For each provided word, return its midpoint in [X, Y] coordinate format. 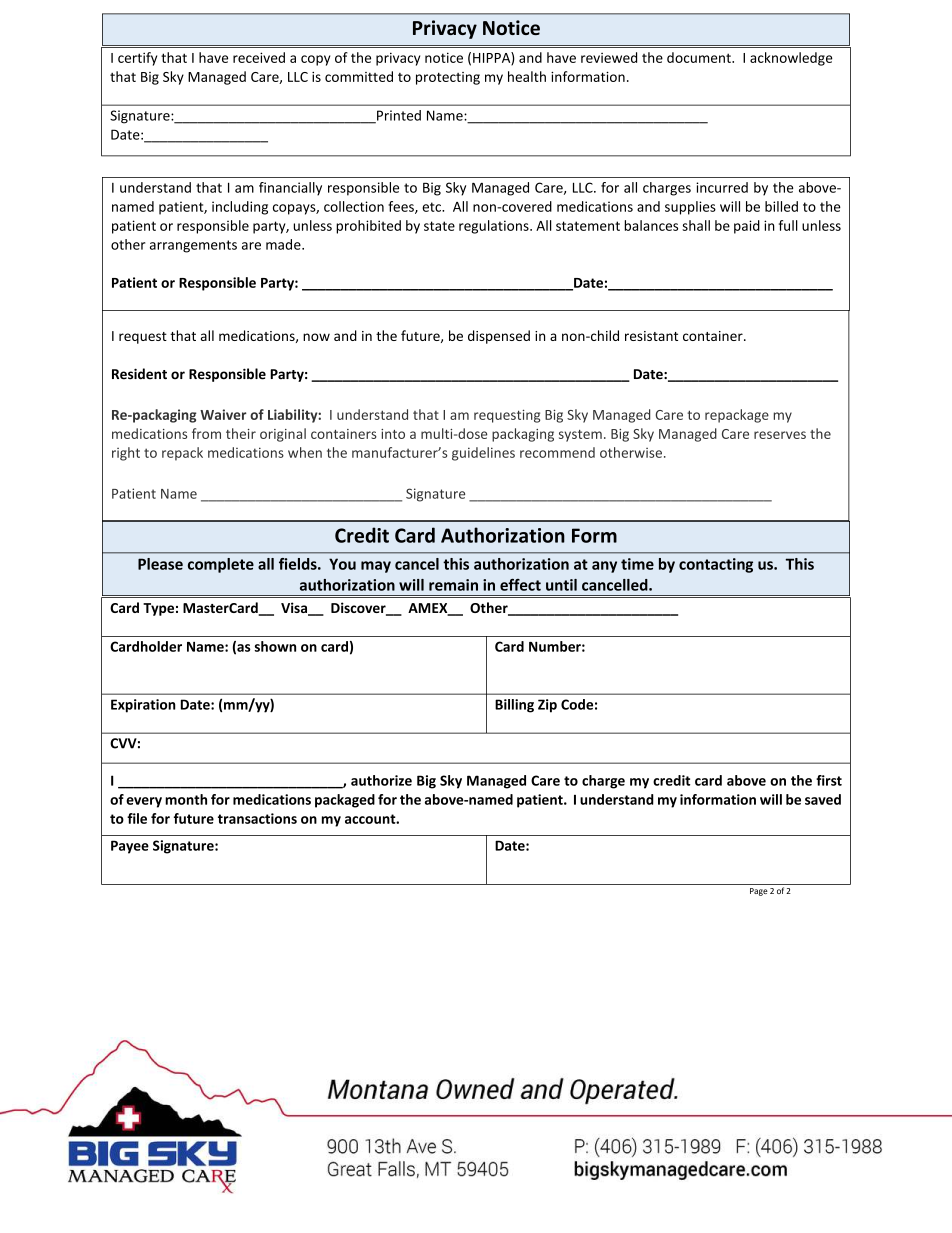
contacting [716, 565]
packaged [345, 801]
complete [221, 565]
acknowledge [791, 59]
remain [453, 585]
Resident [139, 374]
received [259, 57]
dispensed [499, 337]
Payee [130, 847]
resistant [651, 336]
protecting [448, 78]
